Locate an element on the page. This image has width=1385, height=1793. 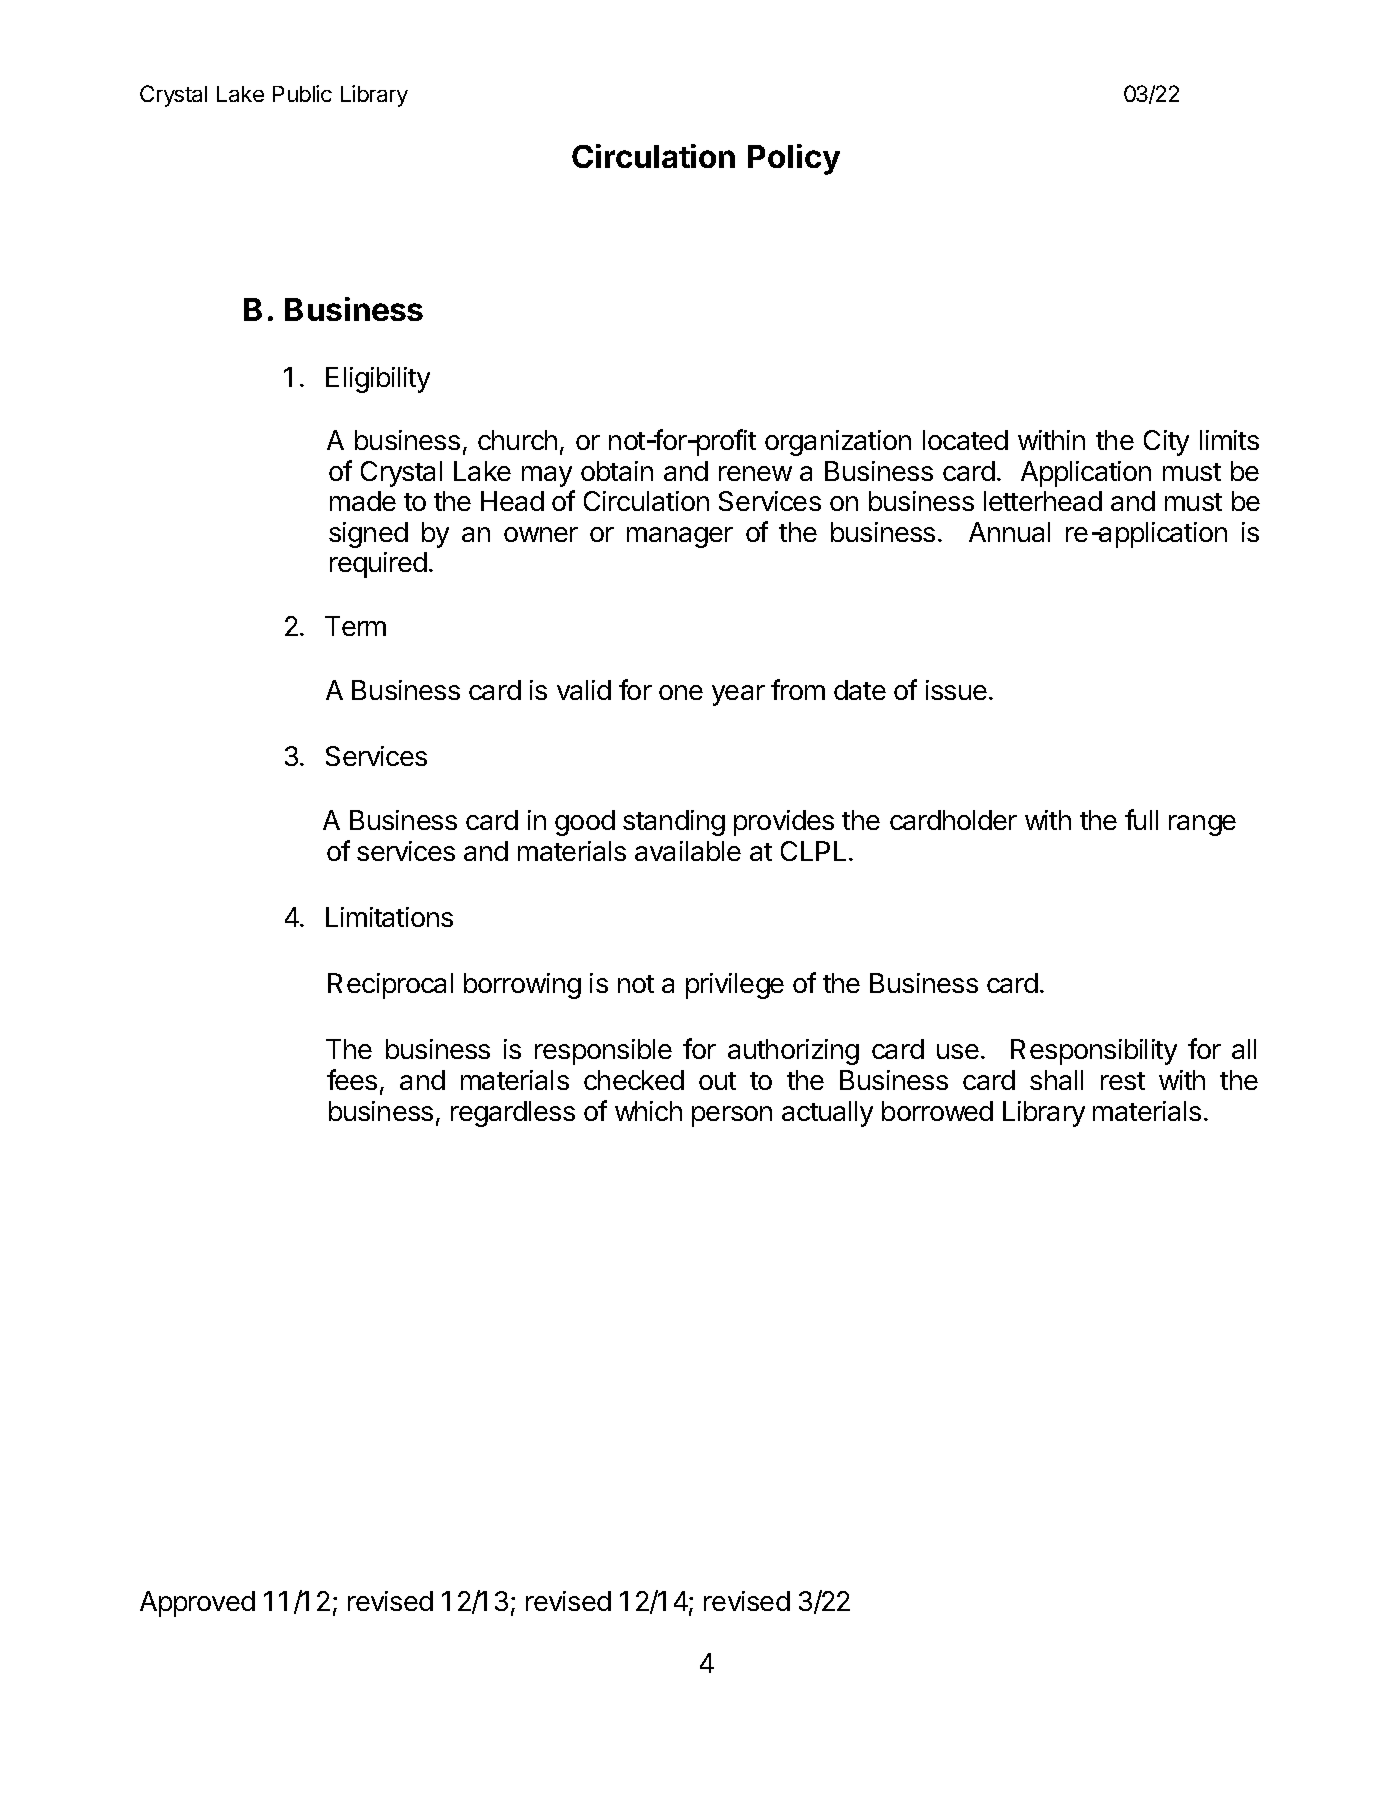
rest is located at coordinates (1123, 1081).
